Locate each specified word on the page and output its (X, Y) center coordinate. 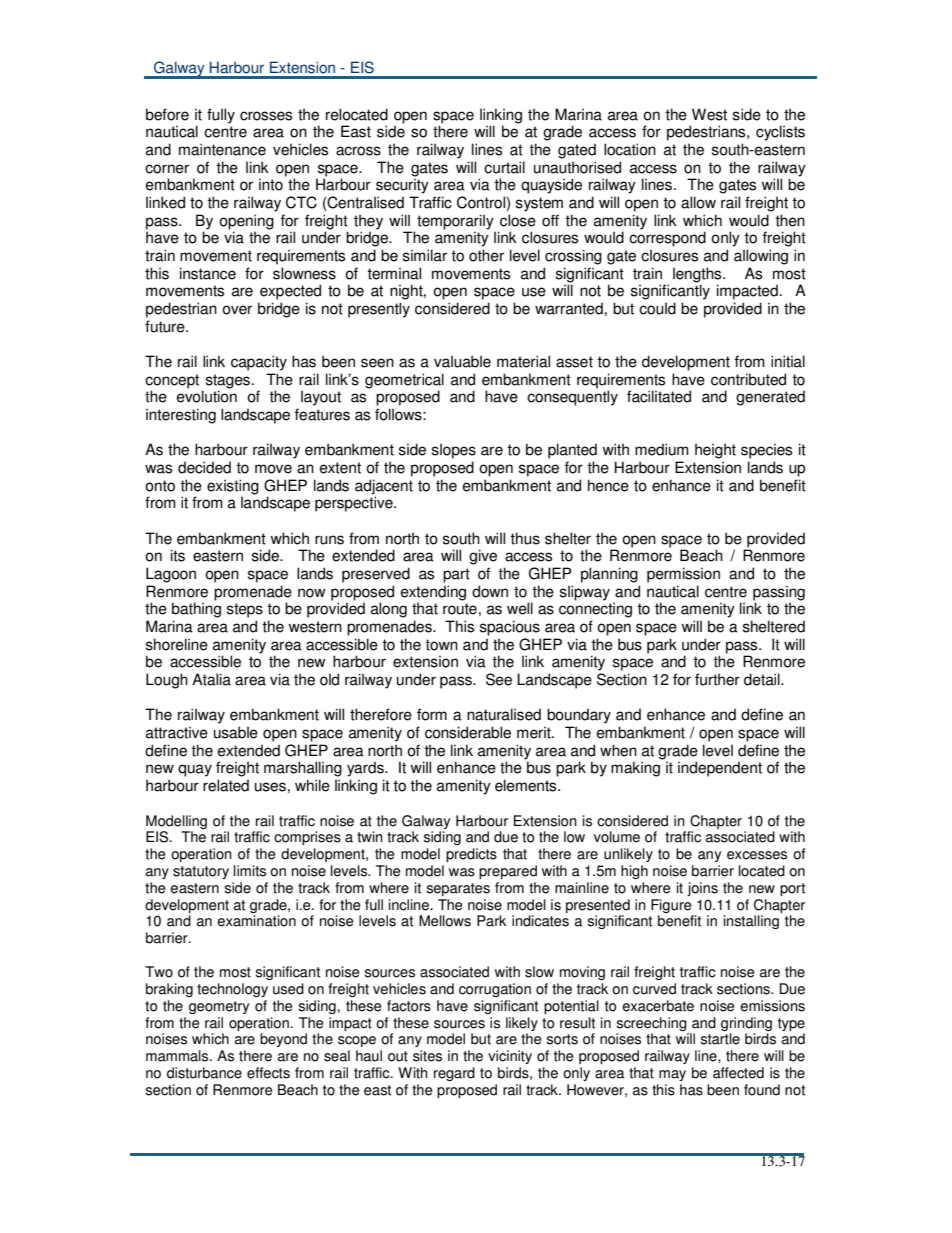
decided (204, 467)
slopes (454, 451)
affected (738, 1073)
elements (527, 785)
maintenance (222, 149)
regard (454, 1074)
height (715, 451)
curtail (504, 167)
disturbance (204, 1073)
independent (720, 769)
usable (236, 732)
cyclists (780, 133)
